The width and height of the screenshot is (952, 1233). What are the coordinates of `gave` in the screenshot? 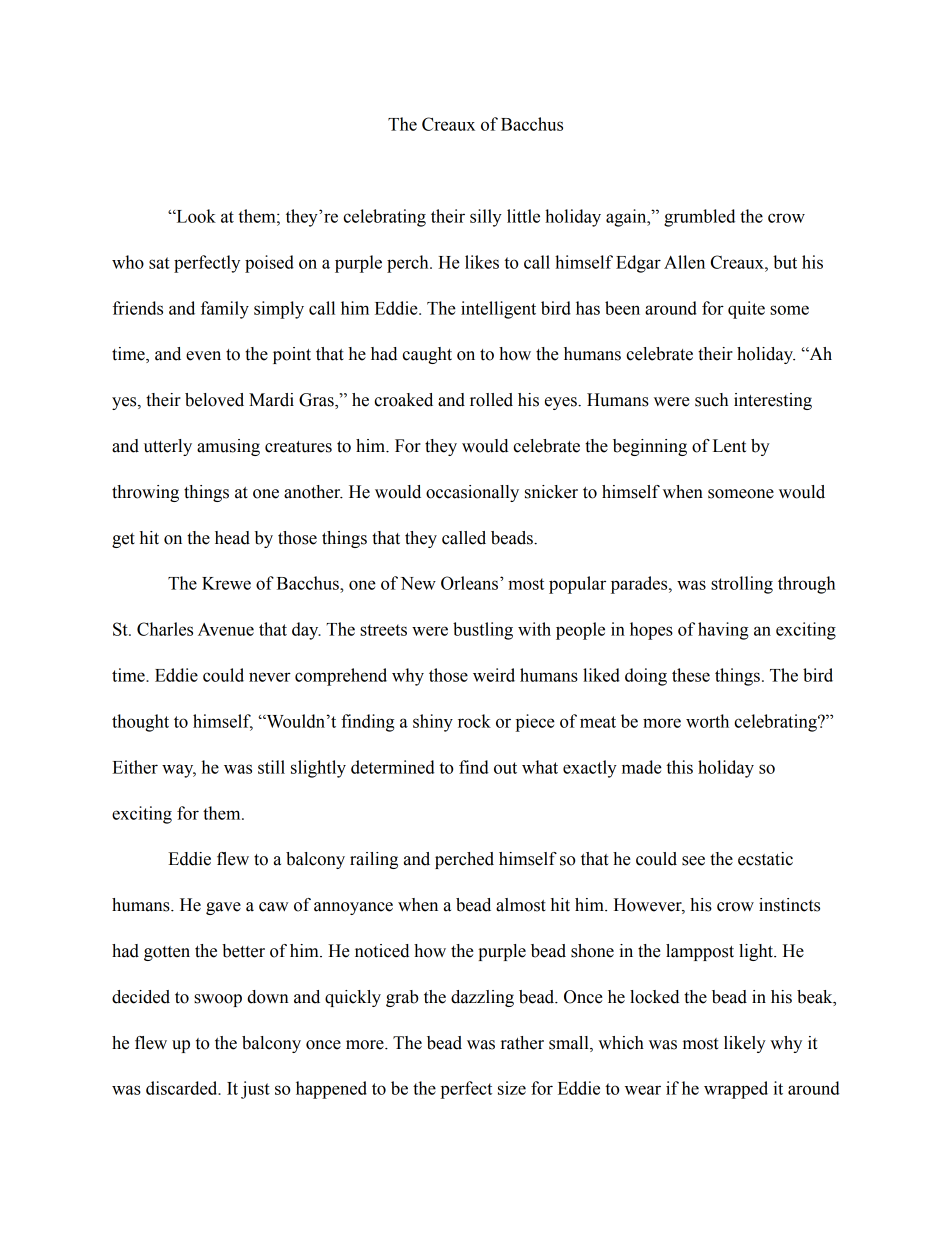 It's located at (223, 908).
